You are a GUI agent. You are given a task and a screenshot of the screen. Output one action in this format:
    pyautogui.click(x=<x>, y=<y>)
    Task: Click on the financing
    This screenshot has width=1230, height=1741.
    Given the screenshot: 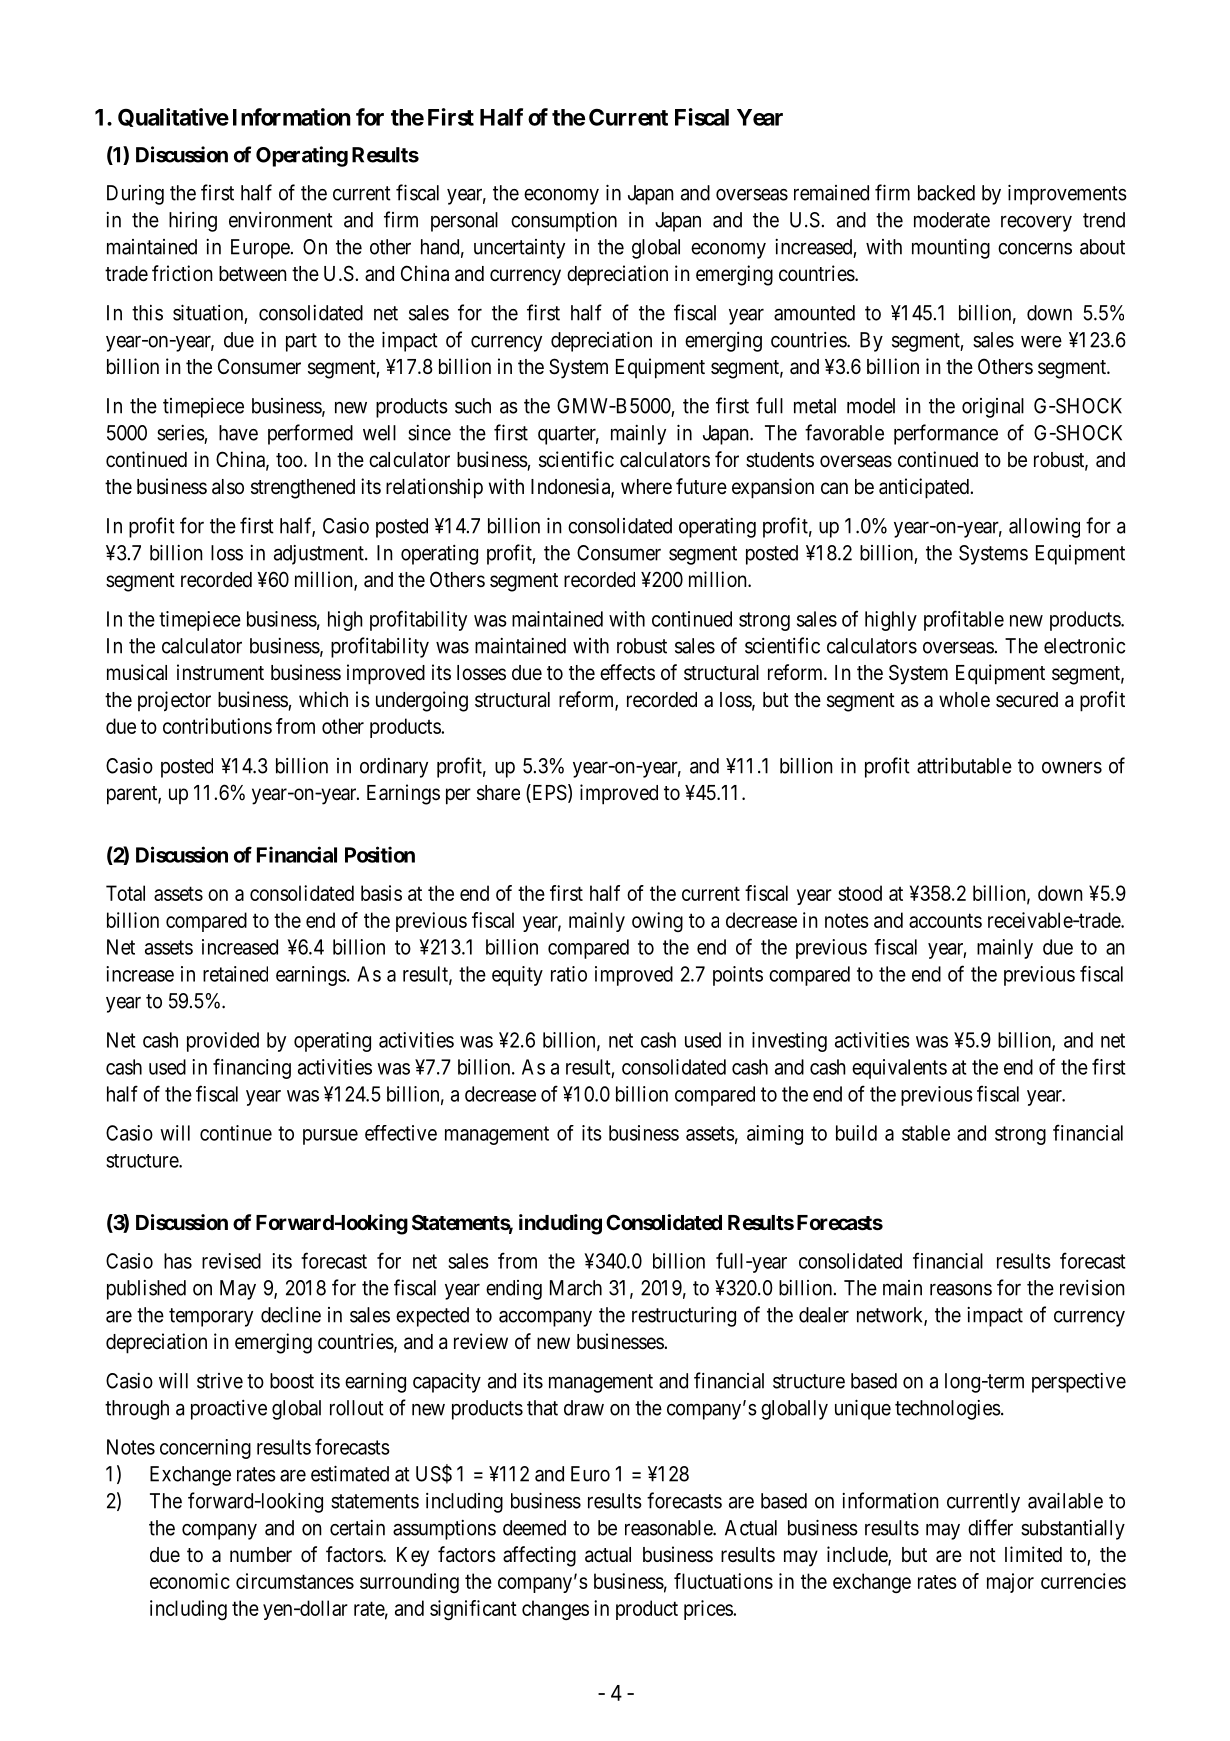 What is the action you would take?
    pyautogui.click(x=252, y=1068)
